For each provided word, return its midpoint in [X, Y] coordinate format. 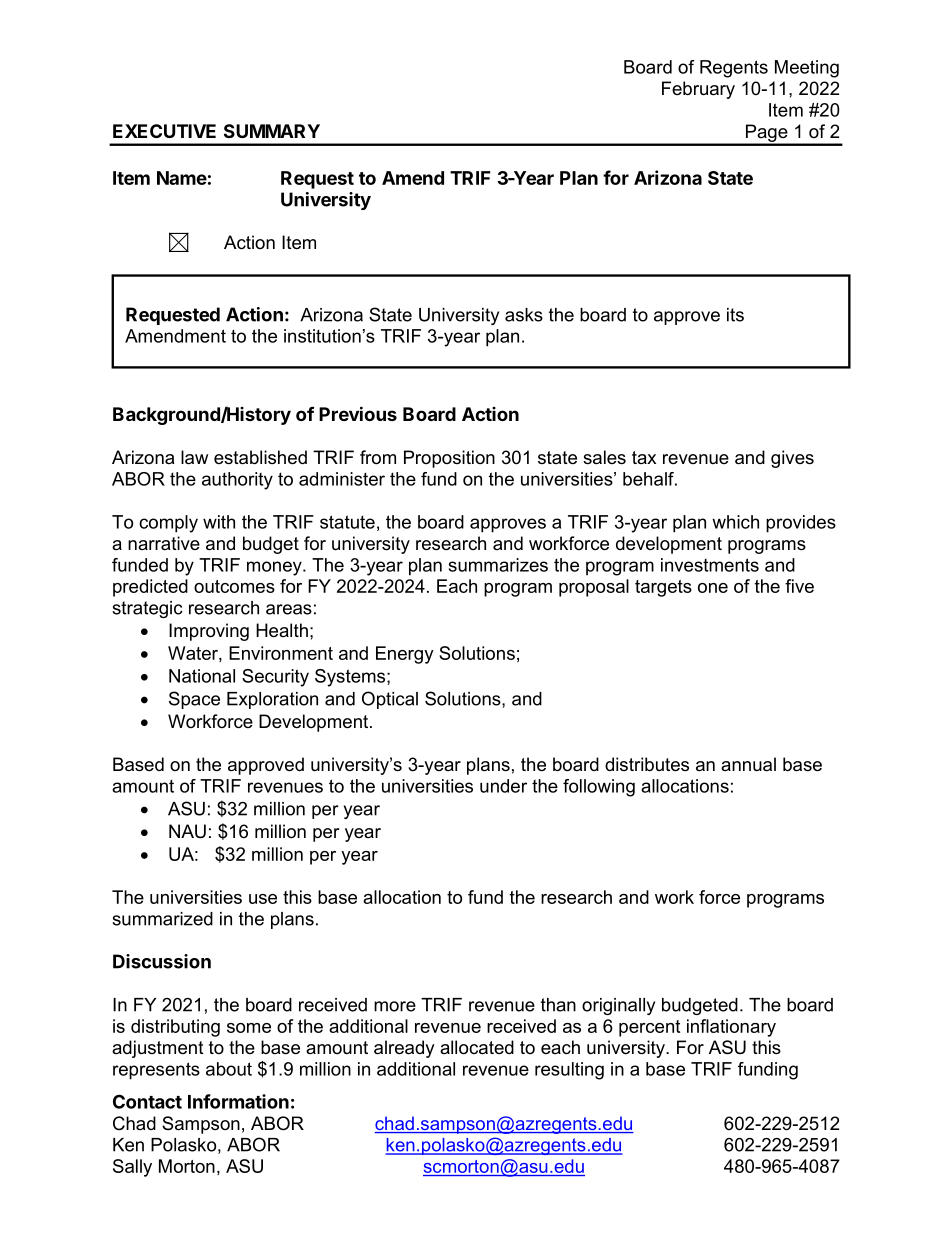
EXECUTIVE [164, 131]
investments [710, 565]
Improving [209, 632]
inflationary [731, 1028]
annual [748, 764]
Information [238, 1101]
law [194, 457]
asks [524, 315]
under [503, 786]
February [698, 90]
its [735, 315]
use [263, 899]
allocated [477, 1047]
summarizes [498, 565]
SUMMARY [272, 131]
